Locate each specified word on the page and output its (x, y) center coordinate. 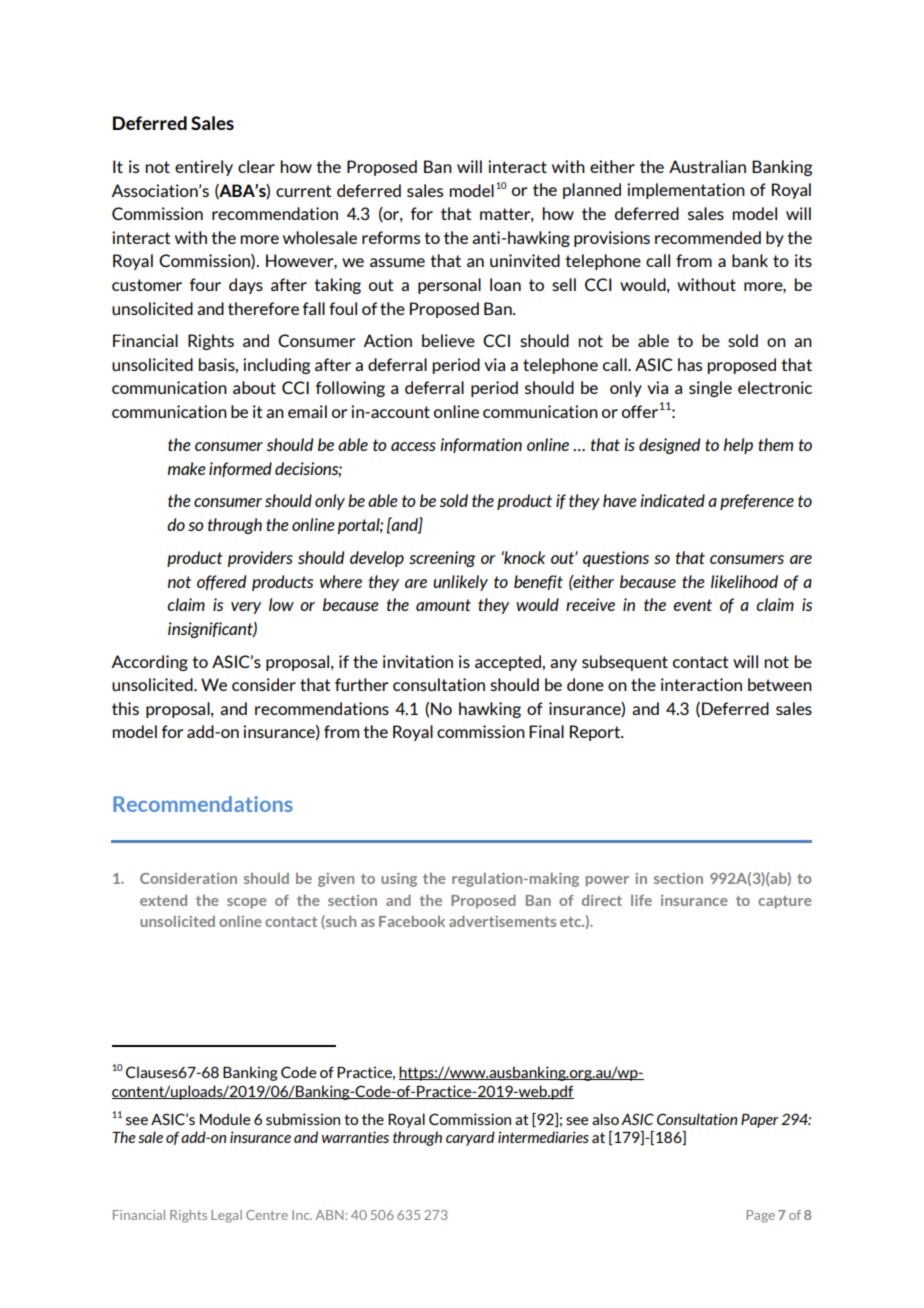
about (254, 387)
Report (596, 733)
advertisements (502, 921)
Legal (226, 1216)
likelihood (744, 581)
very (246, 608)
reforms (391, 237)
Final (546, 731)
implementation (686, 191)
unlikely (460, 583)
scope (247, 903)
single (710, 389)
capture (785, 902)
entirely (204, 168)
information (481, 445)
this (125, 708)
